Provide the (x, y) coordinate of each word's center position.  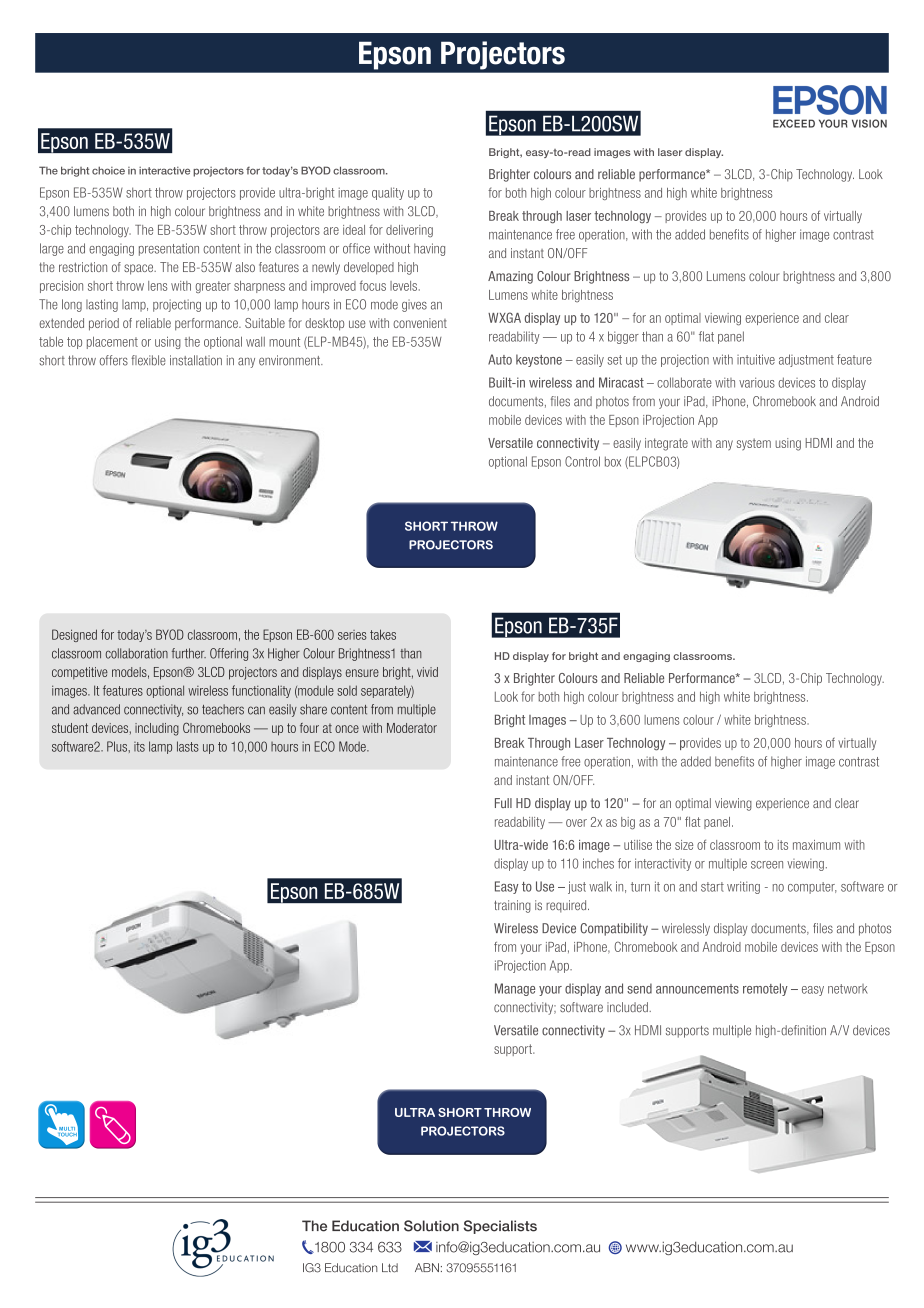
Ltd (390, 1268)
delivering (409, 231)
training (512, 906)
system (754, 444)
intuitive (756, 359)
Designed (74, 635)
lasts (188, 746)
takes (383, 634)
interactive (164, 171)
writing (743, 887)
